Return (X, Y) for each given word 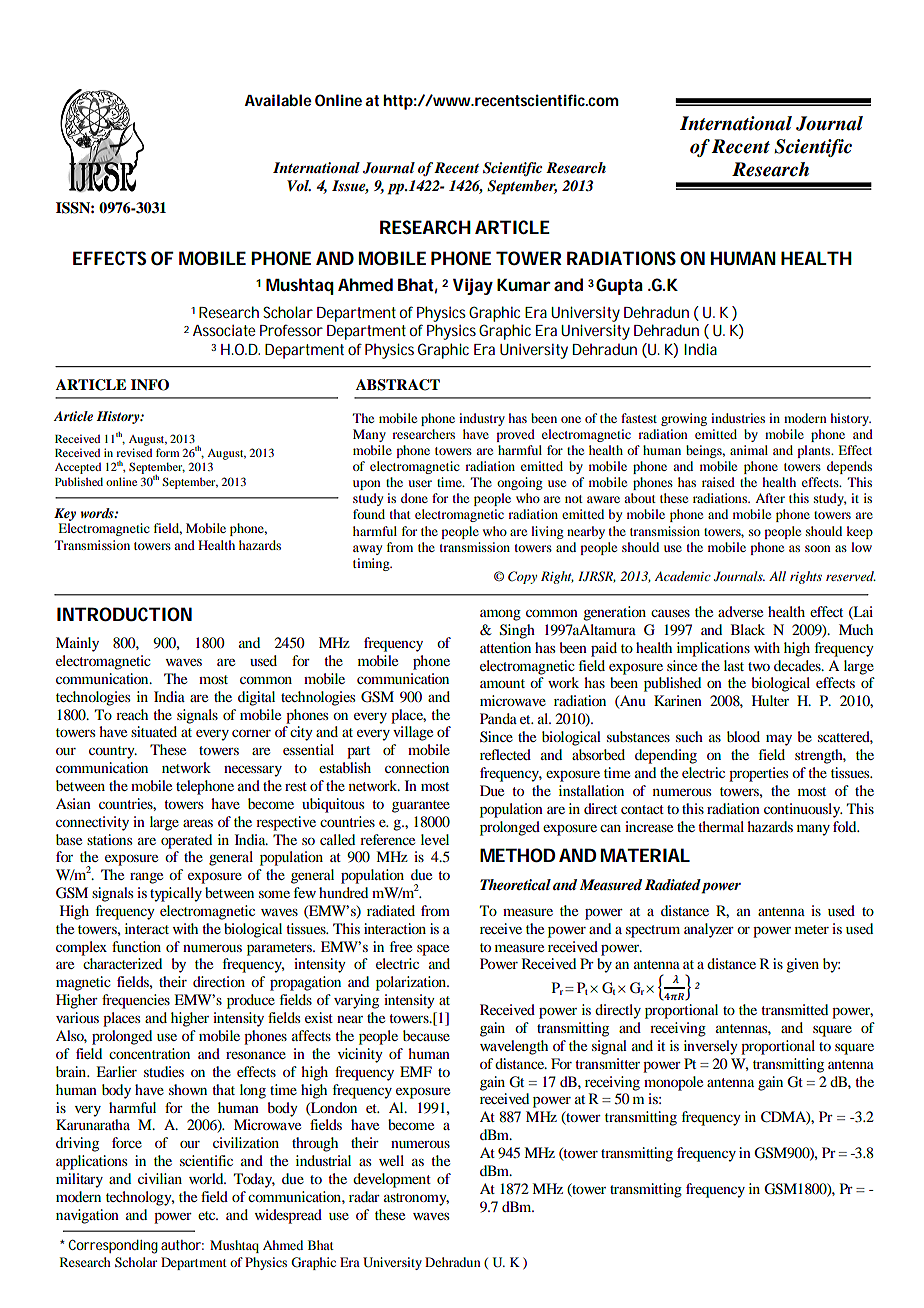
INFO (150, 385)
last (734, 665)
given (802, 965)
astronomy (416, 1199)
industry (482, 419)
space (433, 950)
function (136, 946)
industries (738, 418)
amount (502, 683)
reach (132, 714)
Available (278, 100)
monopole (673, 1083)
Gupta (619, 286)
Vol (299, 185)
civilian (160, 1178)
